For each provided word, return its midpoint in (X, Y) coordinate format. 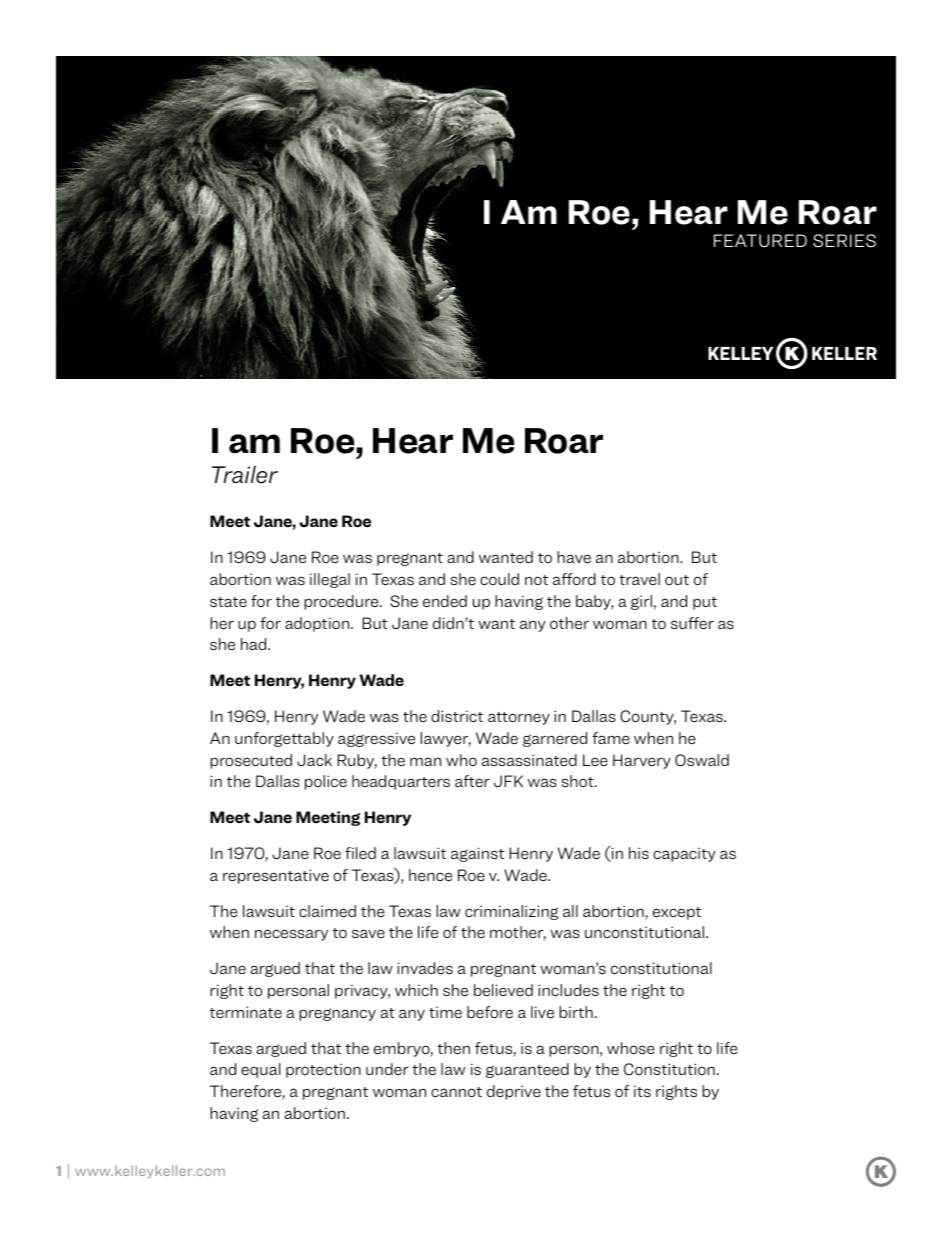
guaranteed (527, 1070)
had (255, 644)
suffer (692, 623)
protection (323, 1070)
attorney (519, 718)
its (642, 1091)
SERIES (844, 241)
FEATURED (760, 241)
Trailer (245, 474)
